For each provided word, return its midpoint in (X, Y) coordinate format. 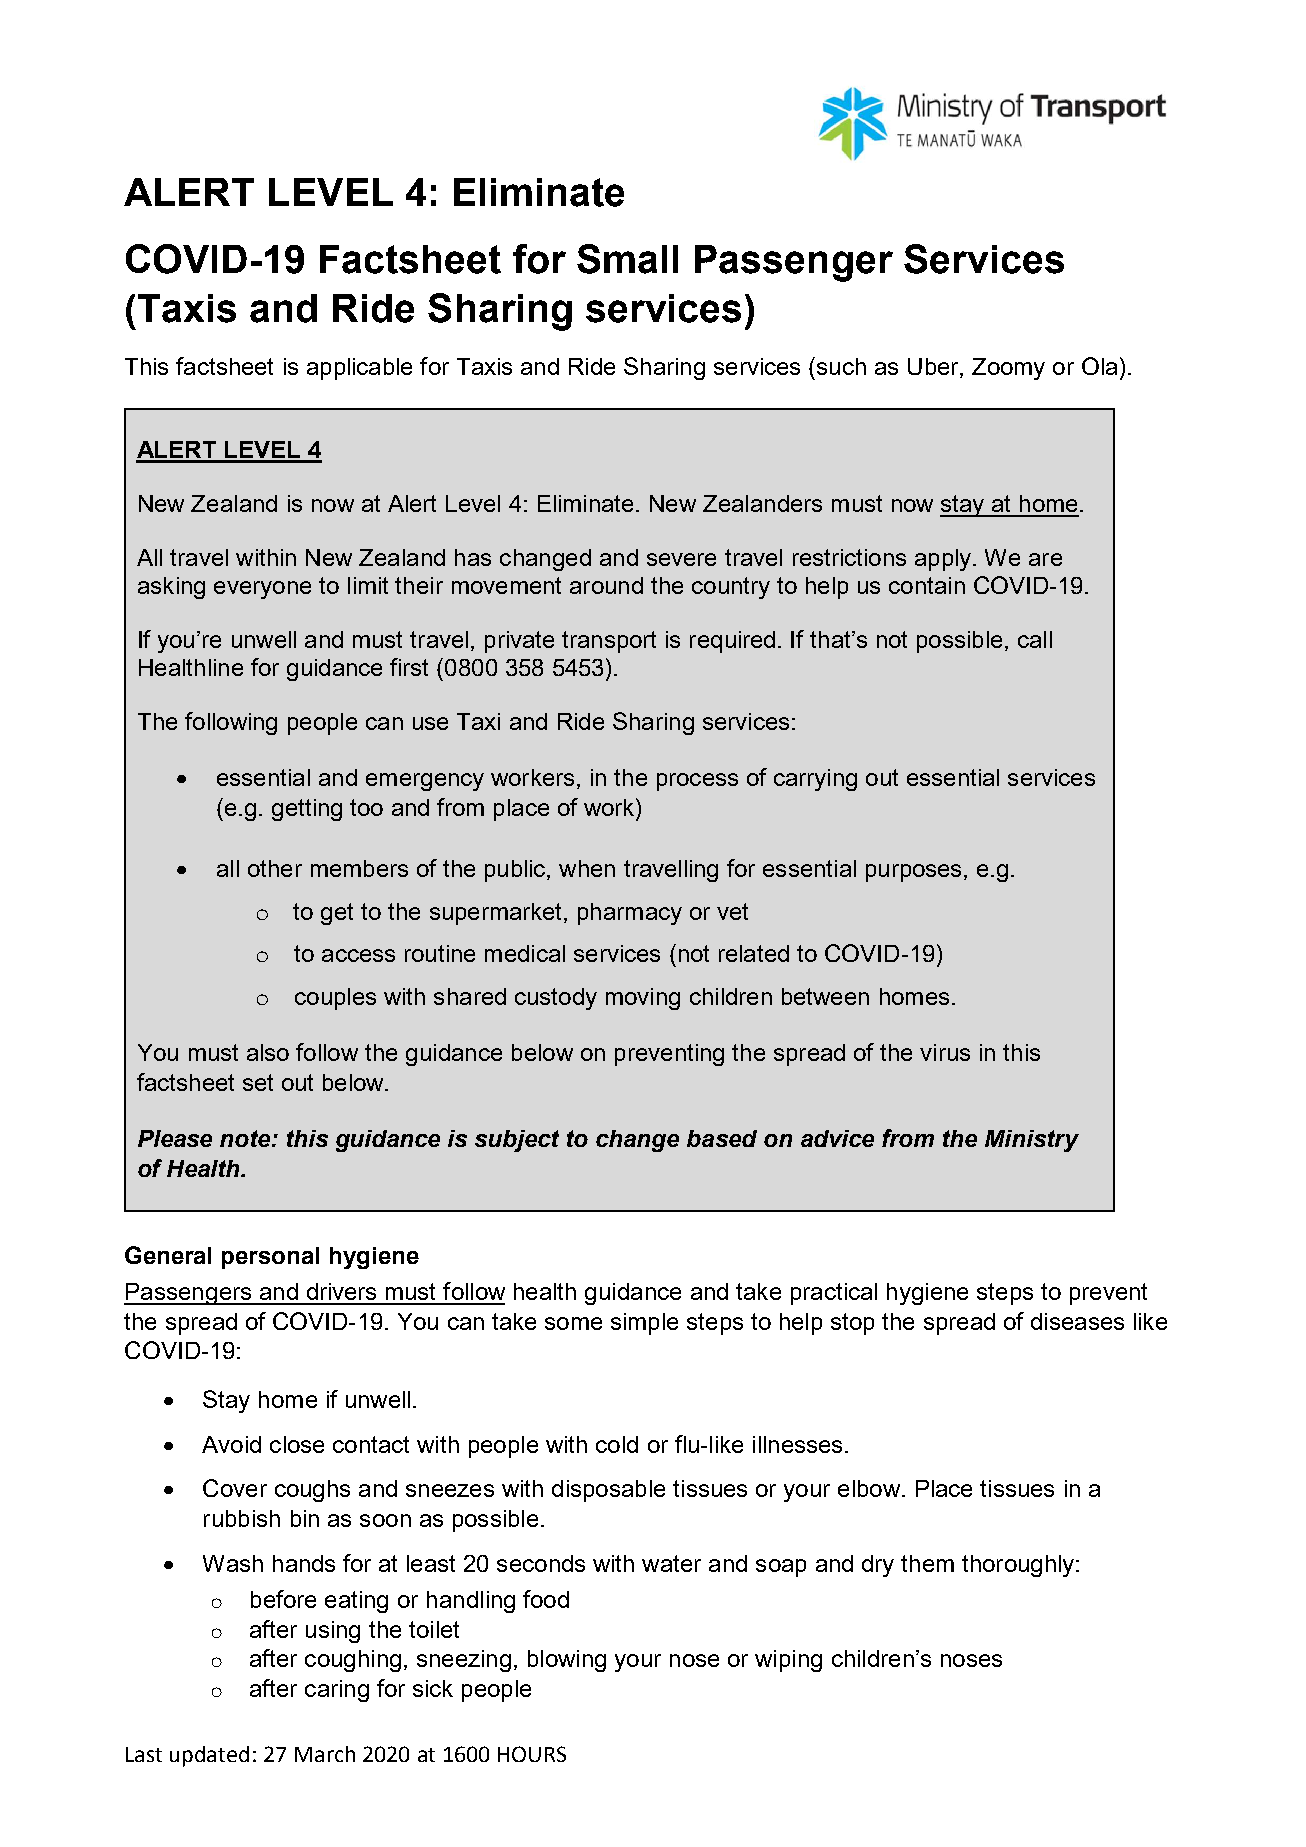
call (1035, 639)
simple (644, 1324)
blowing (567, 1661)
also (268, 1052)
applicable (359, 369)
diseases (1077, 1321)
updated (209, 1756)
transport (609, 642)
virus (945, 1052)
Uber (934, 366)
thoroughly (1019, 1566)
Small (627, 259)
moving (643, 999)
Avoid (231, 1444)
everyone (262, 590)
